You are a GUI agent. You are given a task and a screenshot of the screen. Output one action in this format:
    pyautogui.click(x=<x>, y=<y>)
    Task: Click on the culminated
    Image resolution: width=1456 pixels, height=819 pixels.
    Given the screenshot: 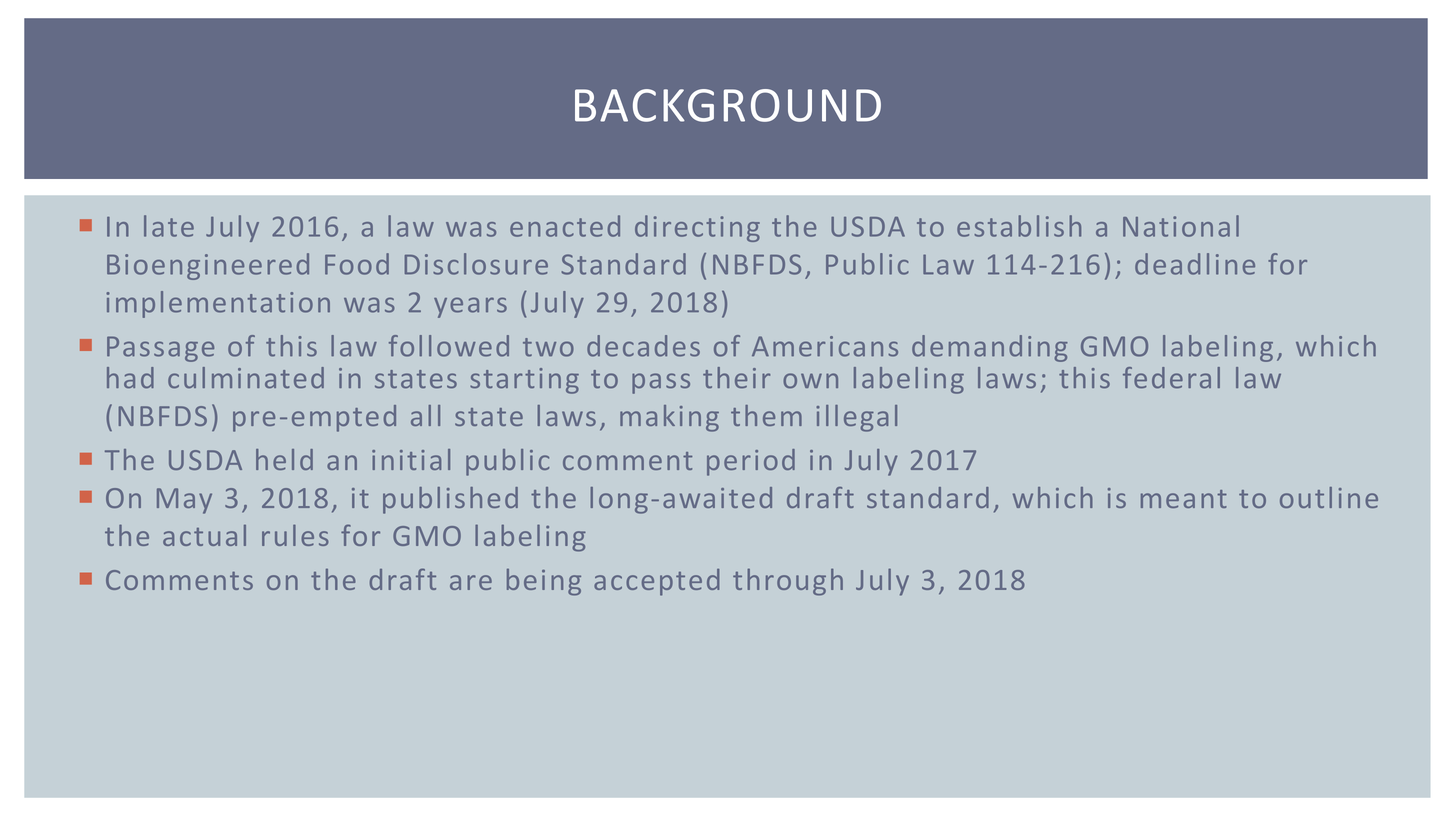 What is the action you would take?
    pyautogui.click(x=246, y=378)
